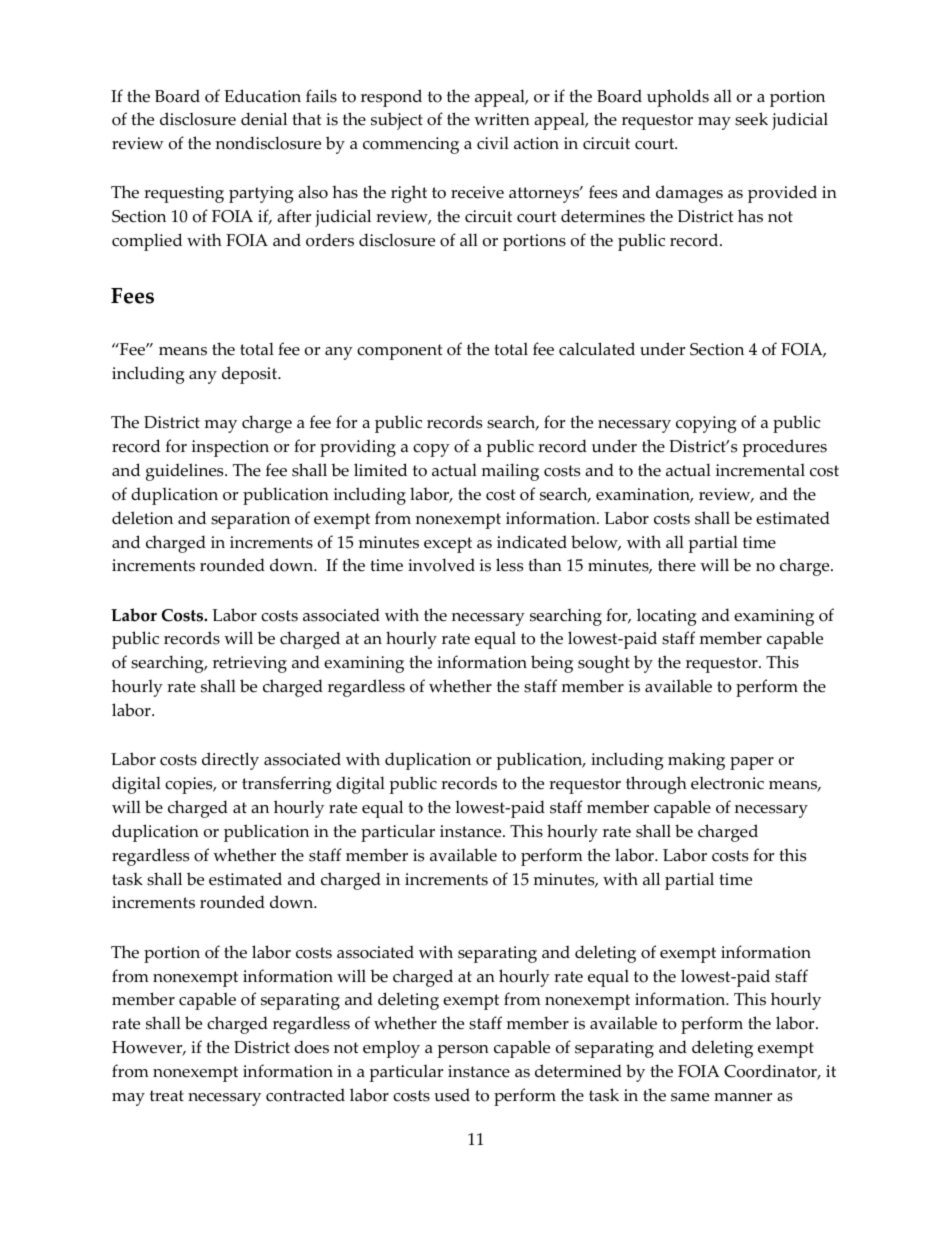 This page has width=952, height=1233. What do you see at coordinates (552, 664) in the page?
I see `being` at bounding box center [552, 664].
